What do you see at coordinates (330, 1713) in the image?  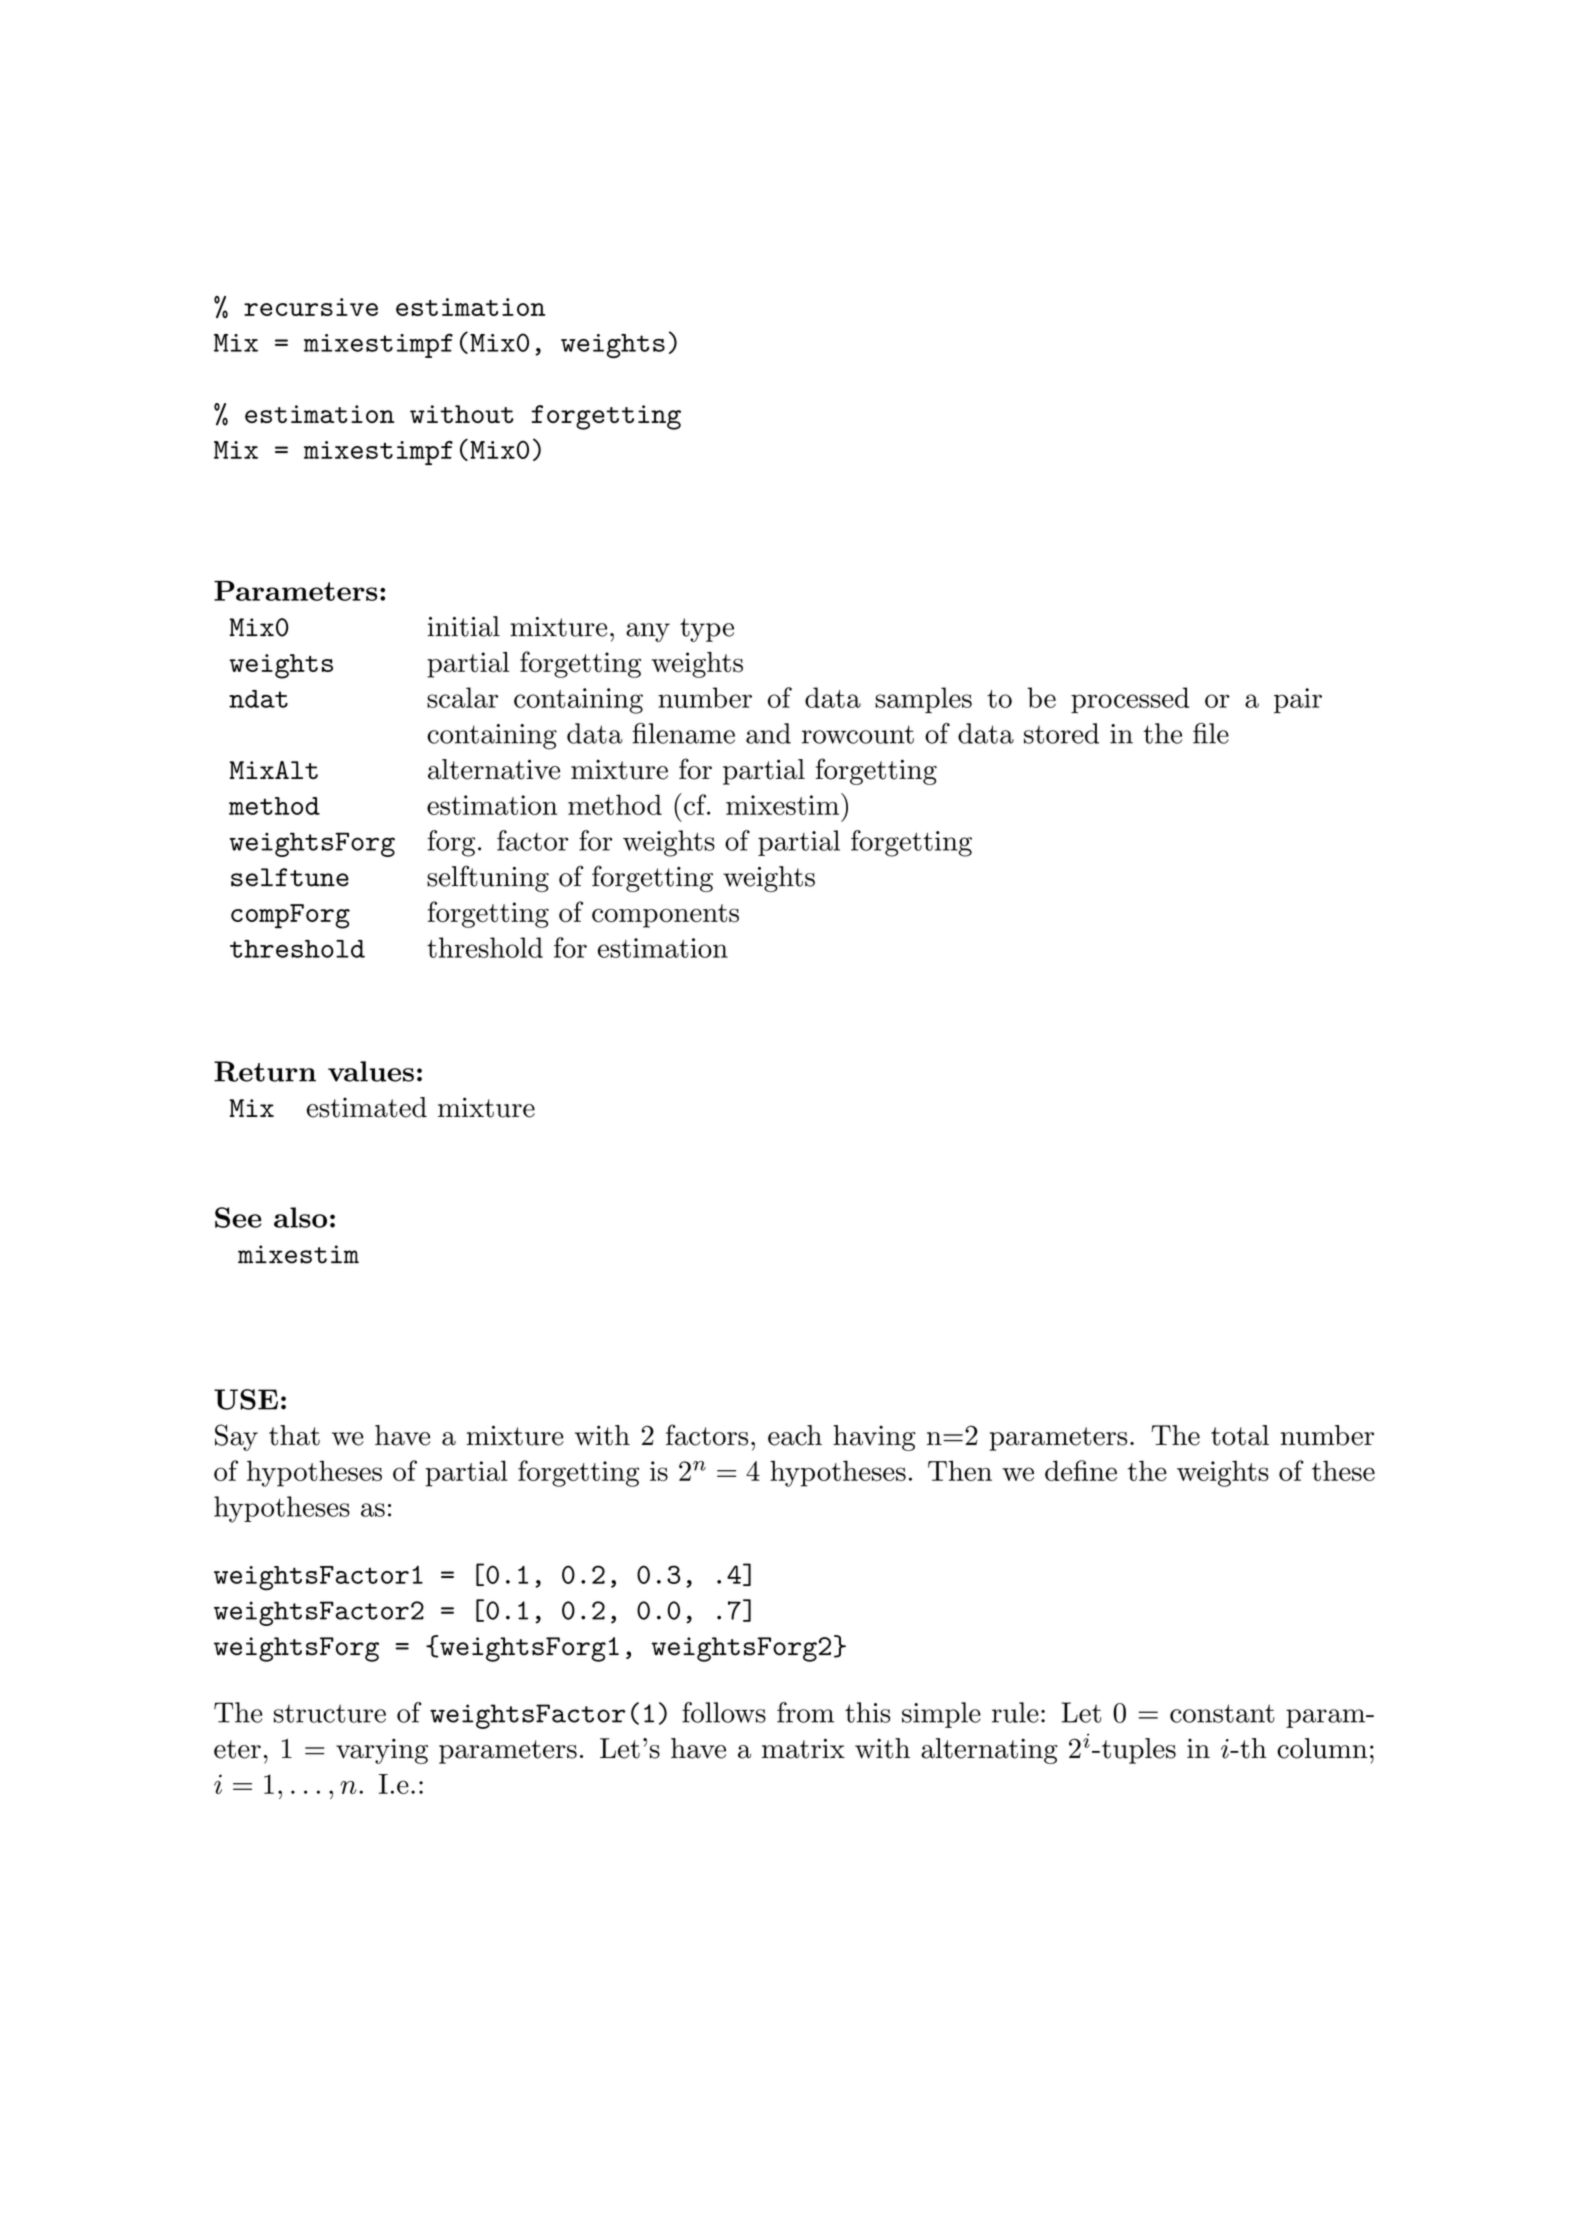 I see `structure` at bounding box center [330, 1713].
